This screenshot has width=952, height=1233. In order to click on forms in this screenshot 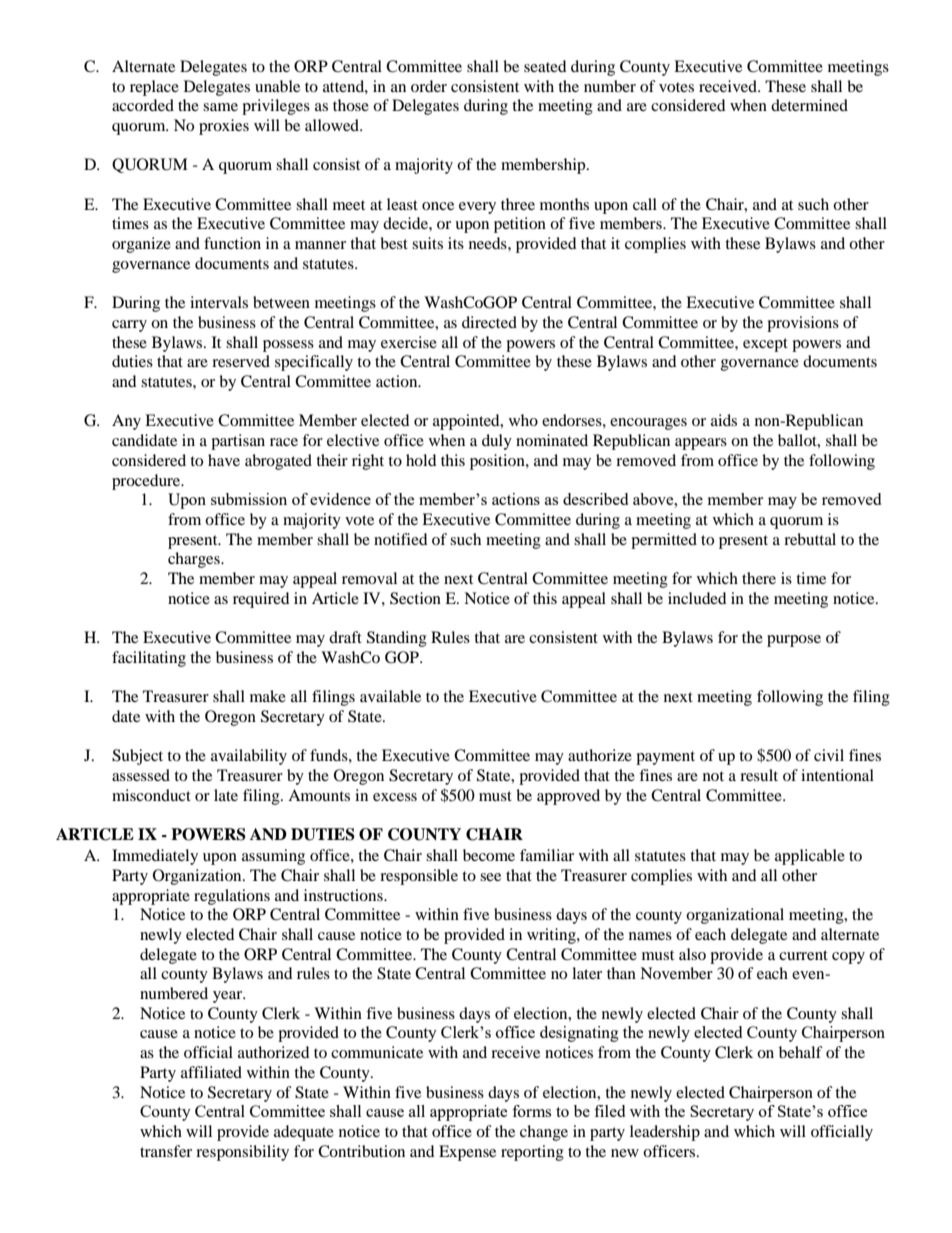, I will do `click(531, 1111)`.
